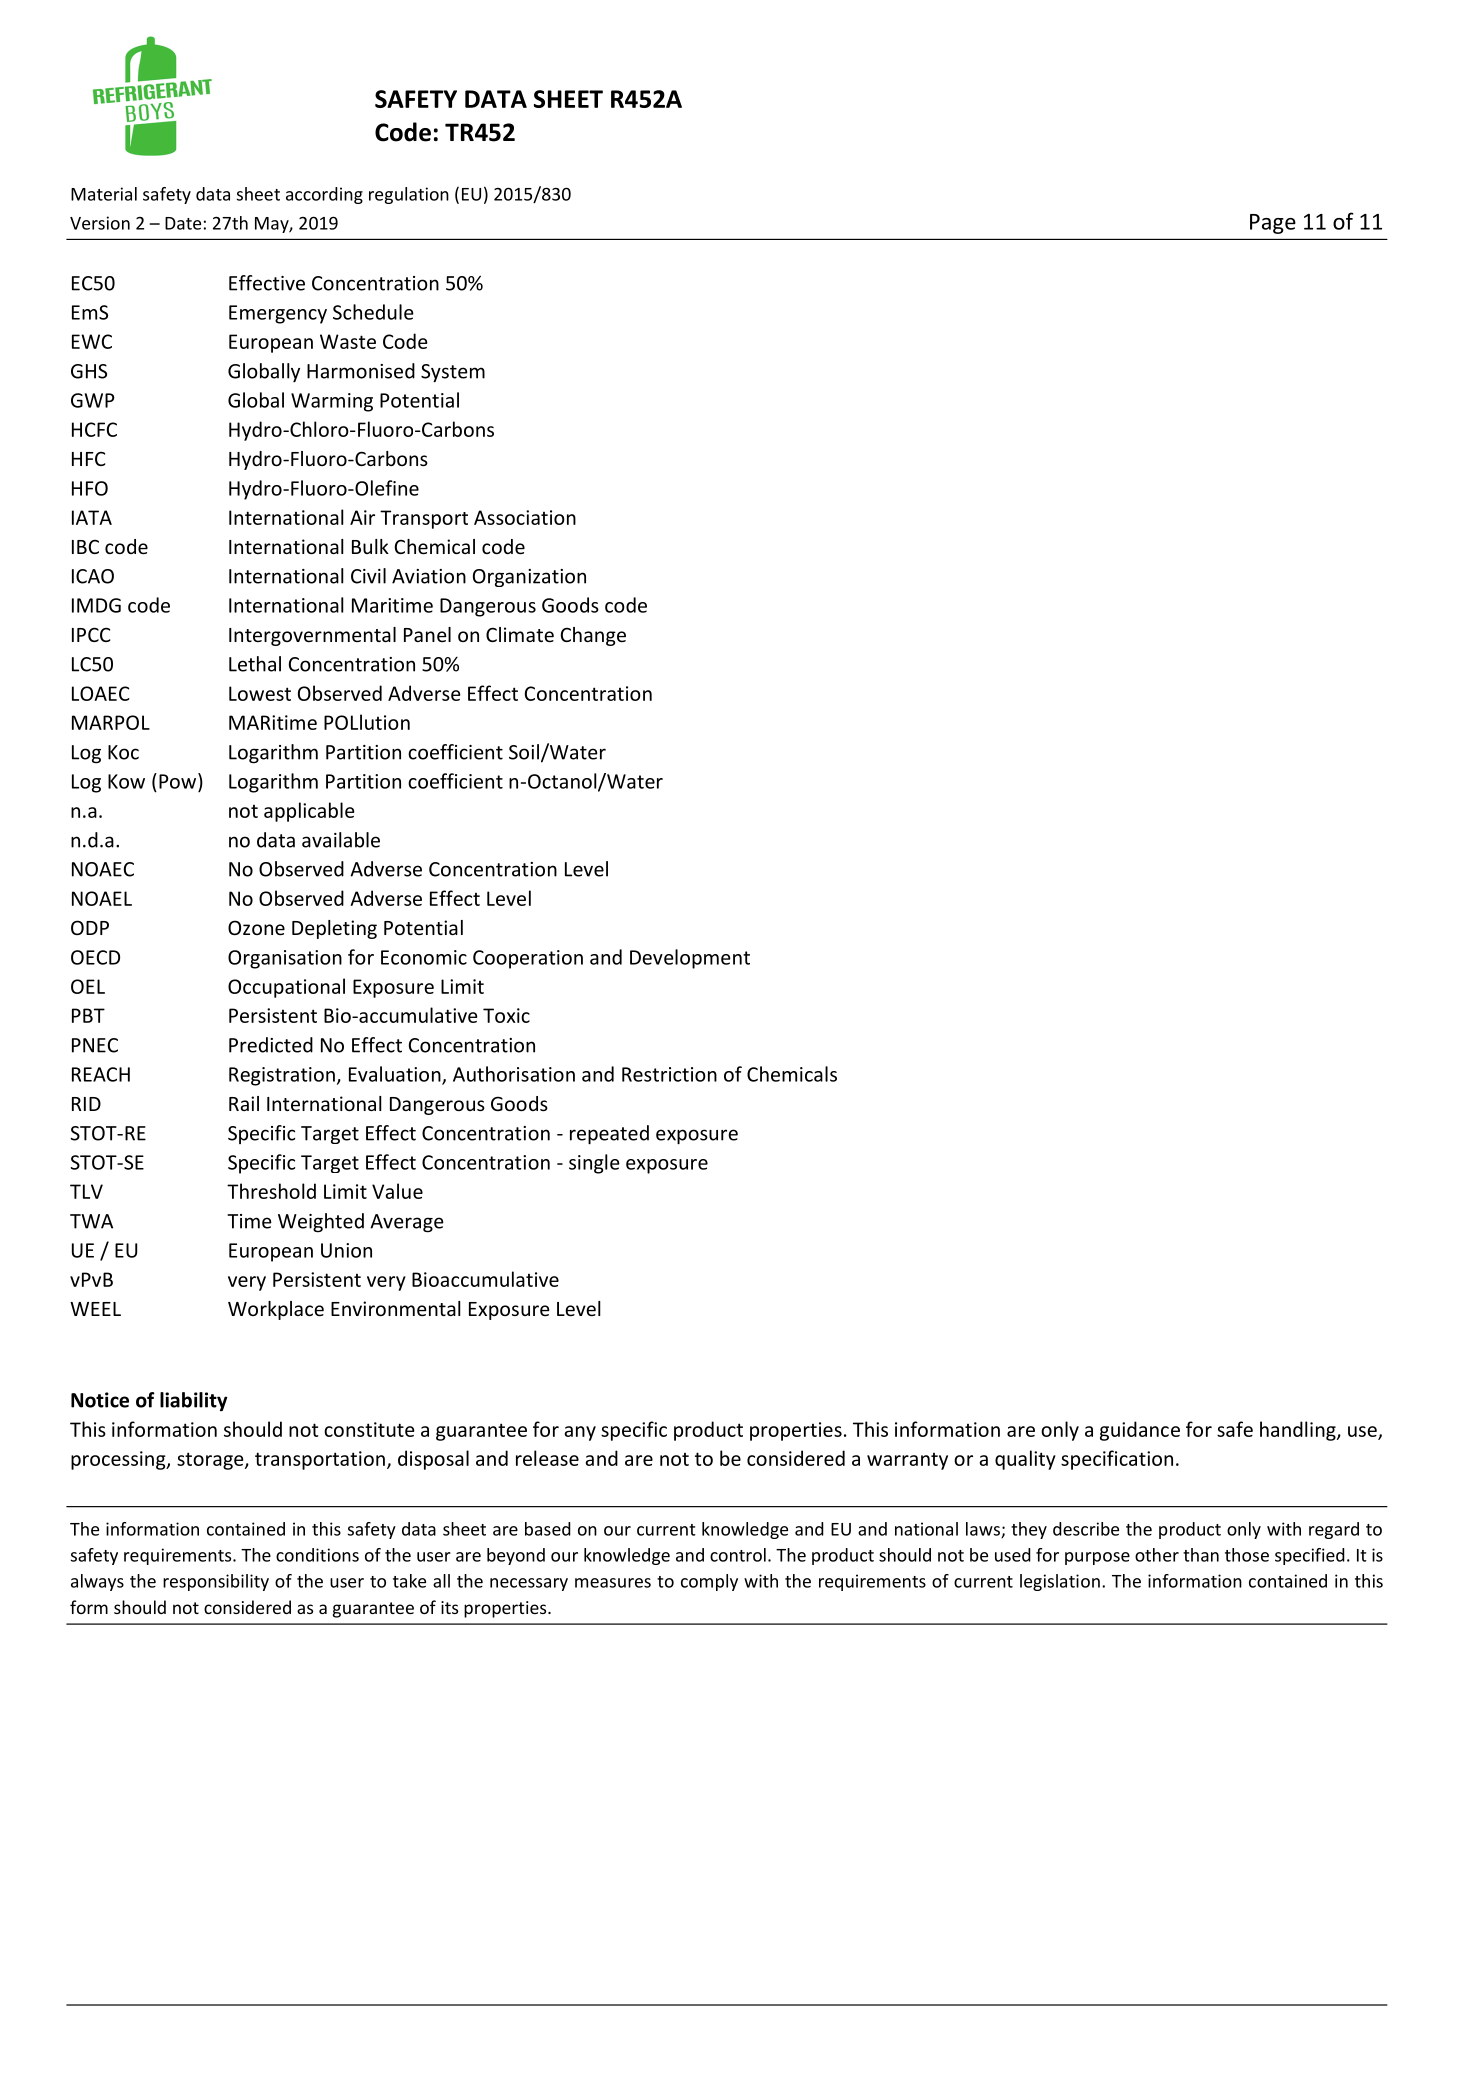  What do you see at coordinates (609, 1135) in the image?
I see `repeated` at bounding box center [609, 1135].
